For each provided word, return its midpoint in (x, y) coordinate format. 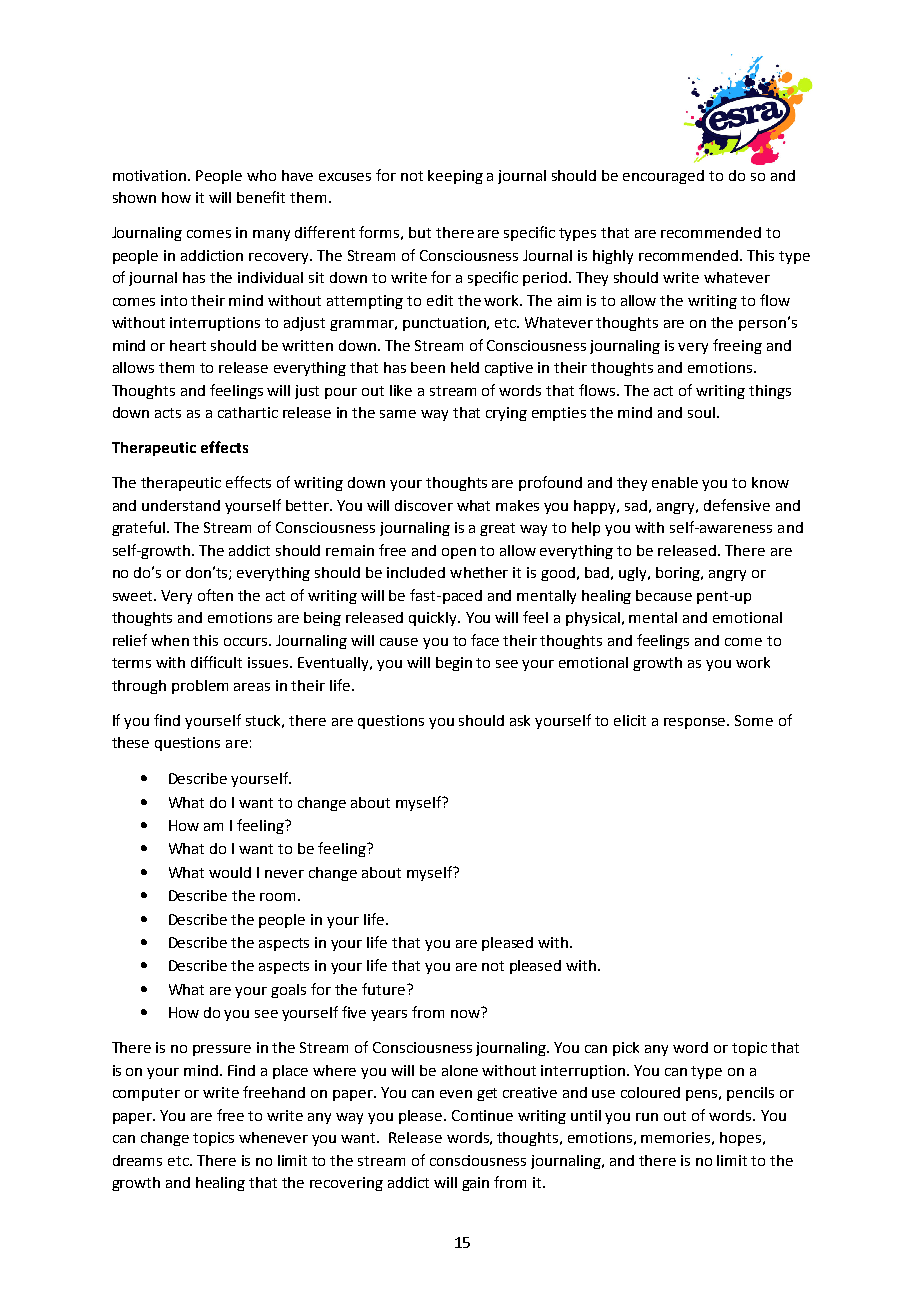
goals (288, 991)
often (215, 595)
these (130, 742)
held (465, 367)
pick (626, 1049)
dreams (137, 1160)
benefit (261, 197)
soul (701, 412)
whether (479, 572)
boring (679, 574)
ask (520, 720)
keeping (455, 177)
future (385, 989)
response (696, 723)
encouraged (663, 177)
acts (168, 413)
